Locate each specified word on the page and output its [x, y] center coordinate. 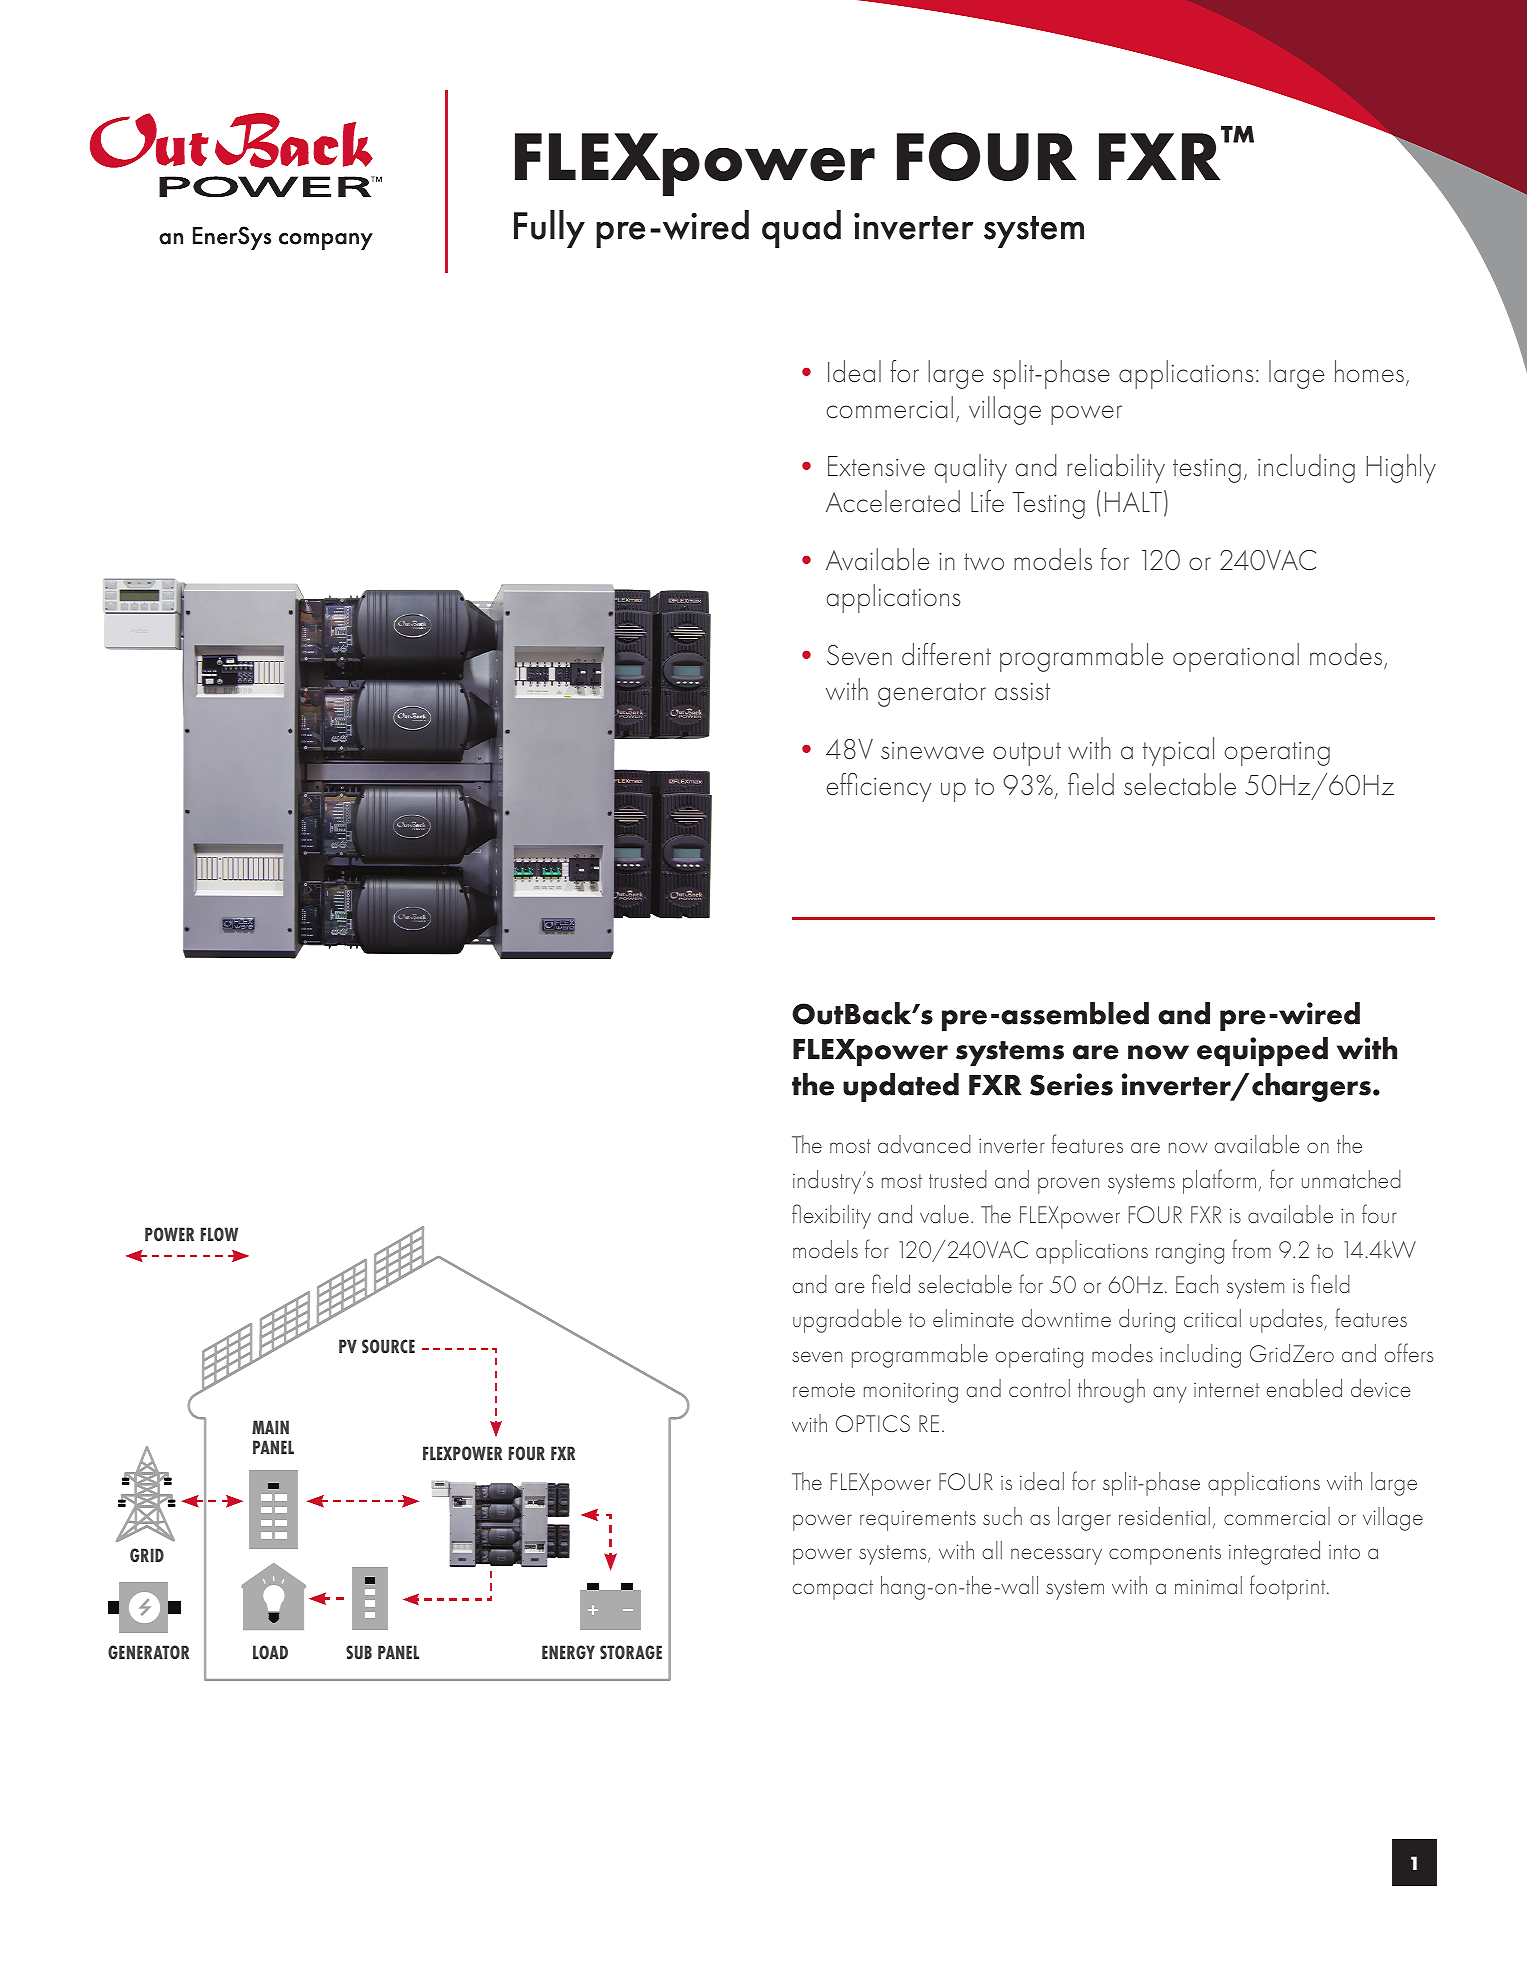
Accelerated [893, 501]
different [946, 654]
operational [1236, 657]
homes [1371, 372]
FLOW [219, 1234]
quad [801, 229]
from [1251, 1248]
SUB [359, 1652]
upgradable [847, 1321]
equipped [1262, 1051]
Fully [549, 229]
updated [901, 1087]
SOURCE [388, 1346]
